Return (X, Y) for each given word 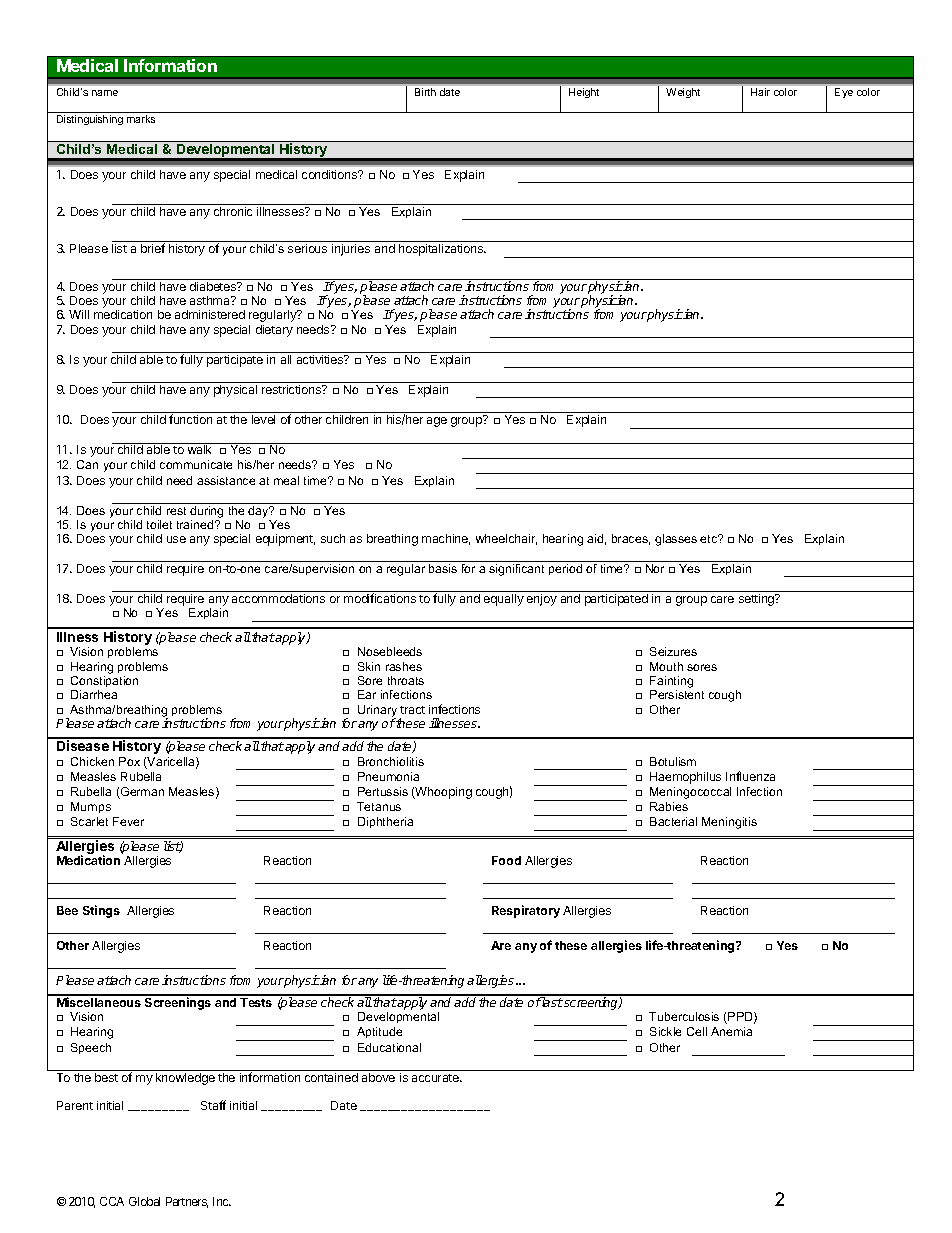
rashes (404, 666)
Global (144, 1201)
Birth (425, 92)
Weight (683, 93)
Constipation (104, 681)
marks (141, 119)
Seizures (673, 651)
